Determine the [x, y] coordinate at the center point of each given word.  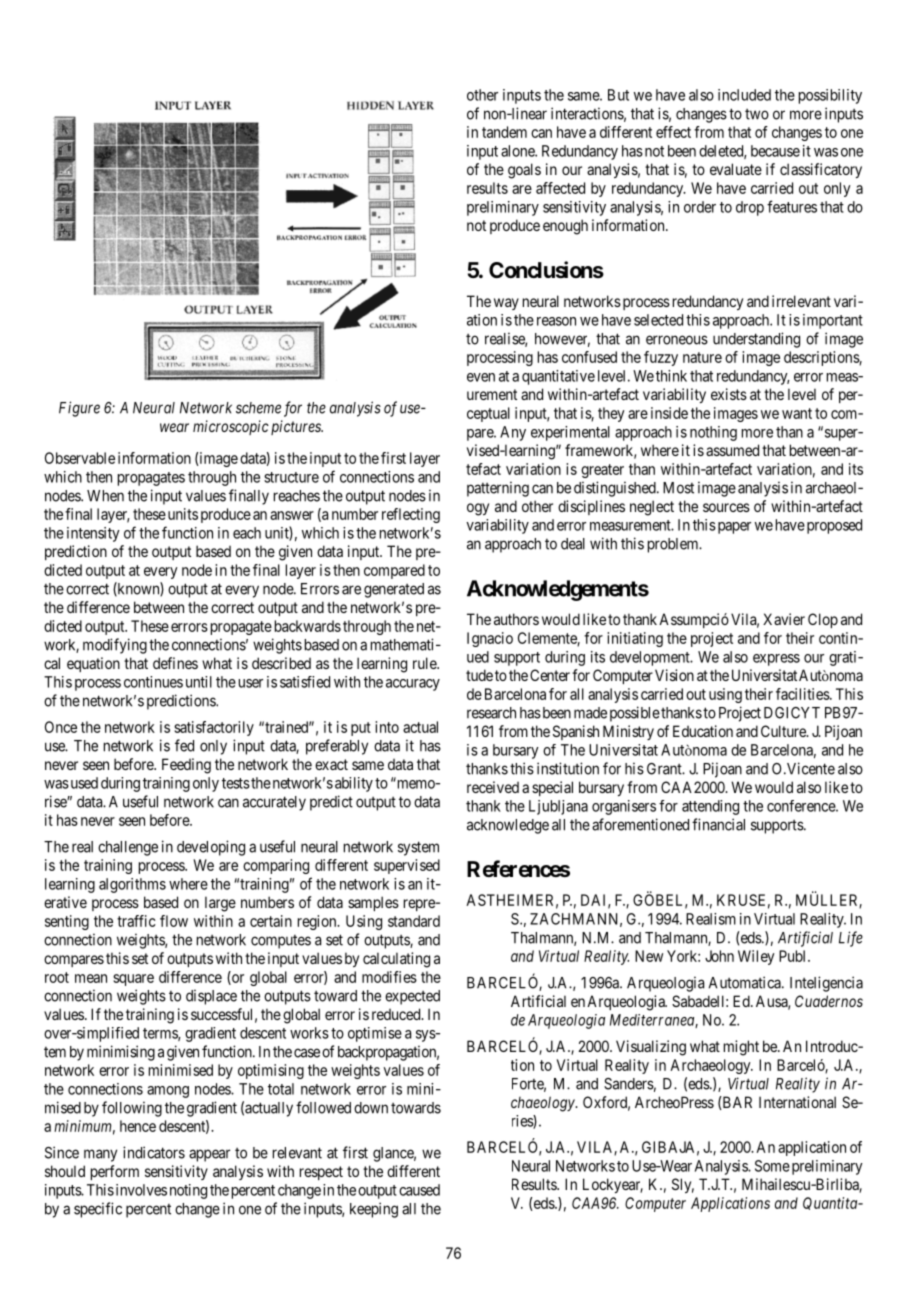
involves [141, 1190]
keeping [374, 1210]
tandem [504, 132]
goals [524, 171]
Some [772, 1166]
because [775, 151]
